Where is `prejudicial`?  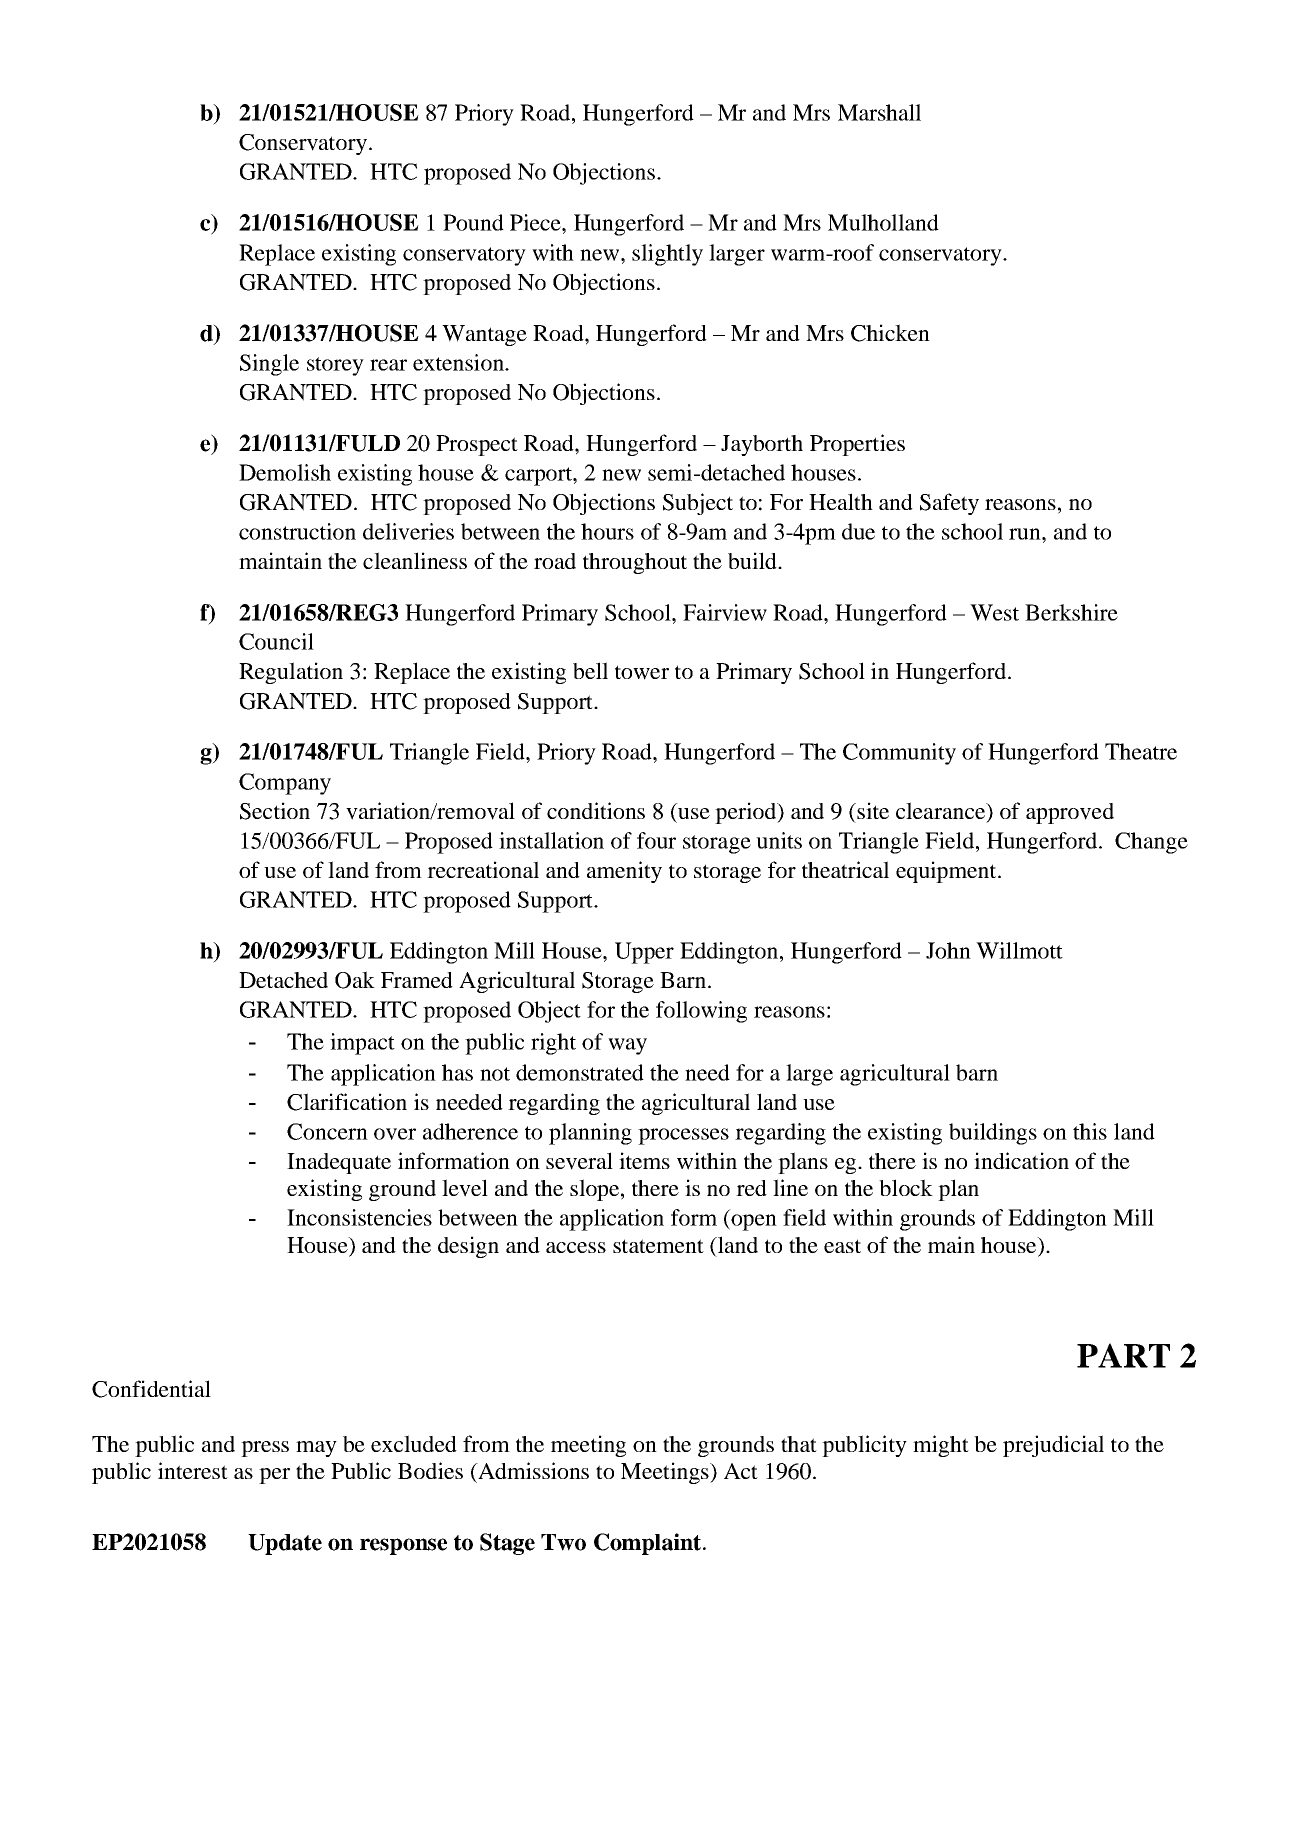 prejudicial is located at coordinates (1053, 1446).
